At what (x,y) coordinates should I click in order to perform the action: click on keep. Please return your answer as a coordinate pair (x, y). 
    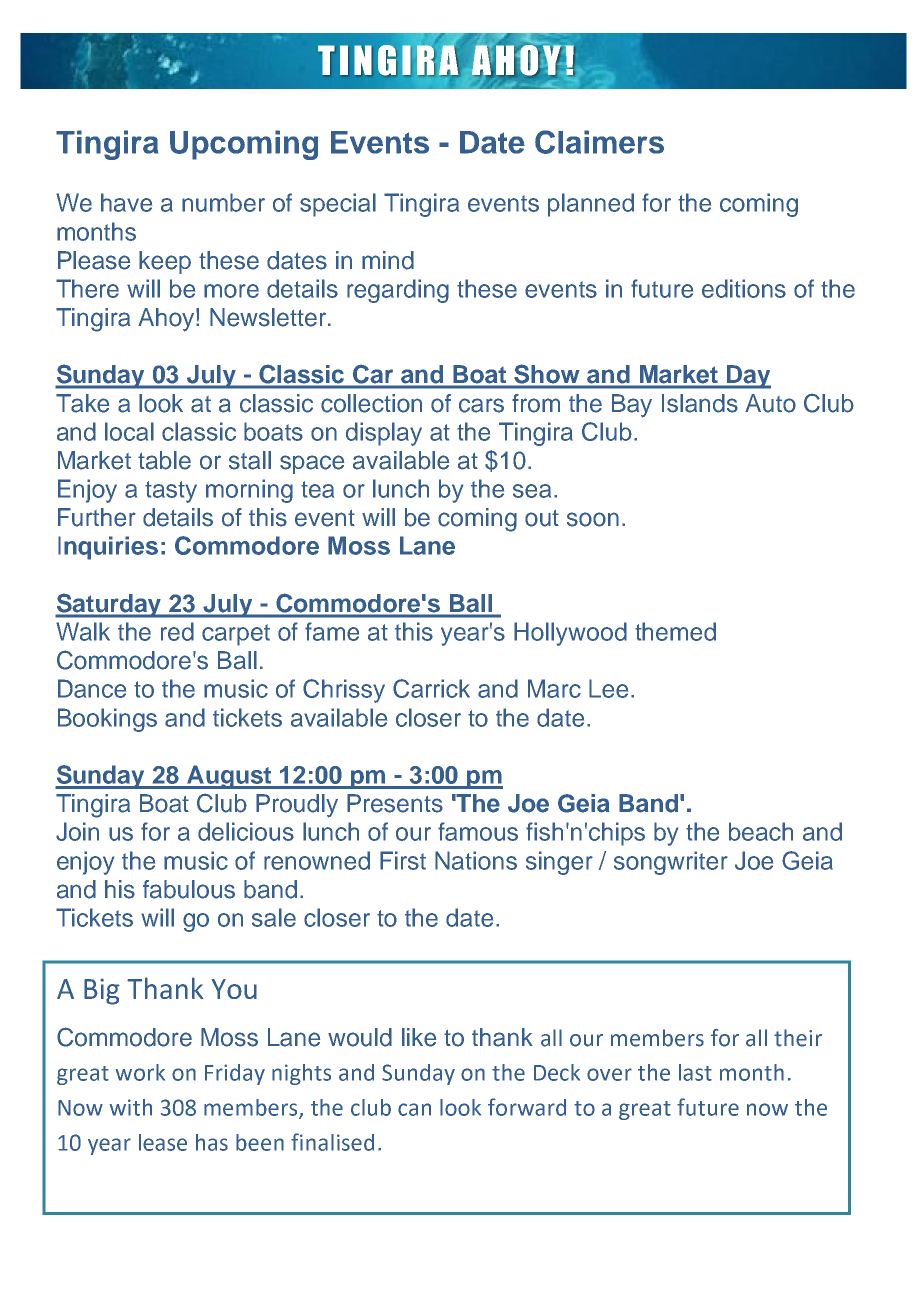
    Looking at the image, I should click on (165, 262).
